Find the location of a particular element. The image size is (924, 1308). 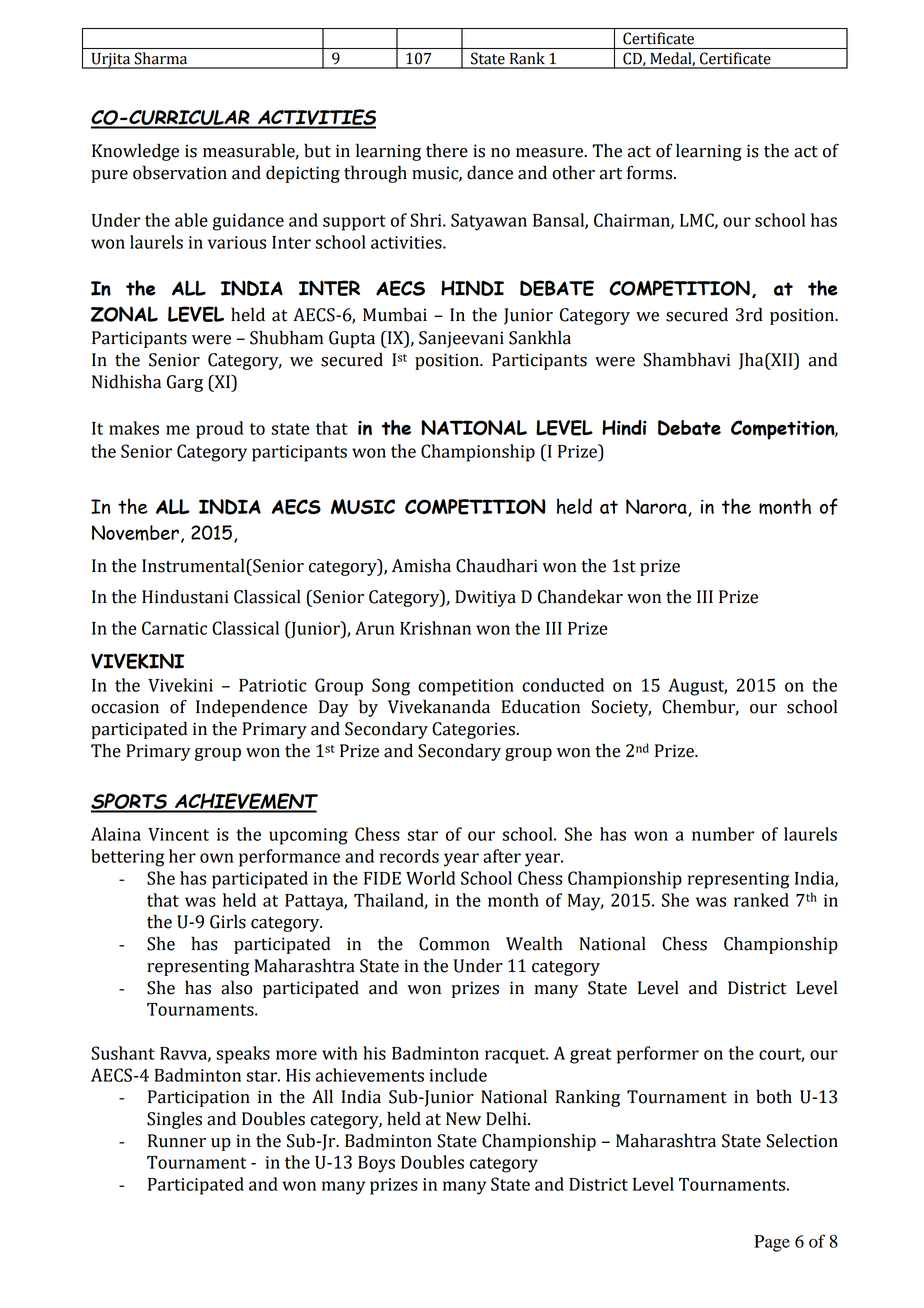

Page is located at coordinates (772, 1243).
